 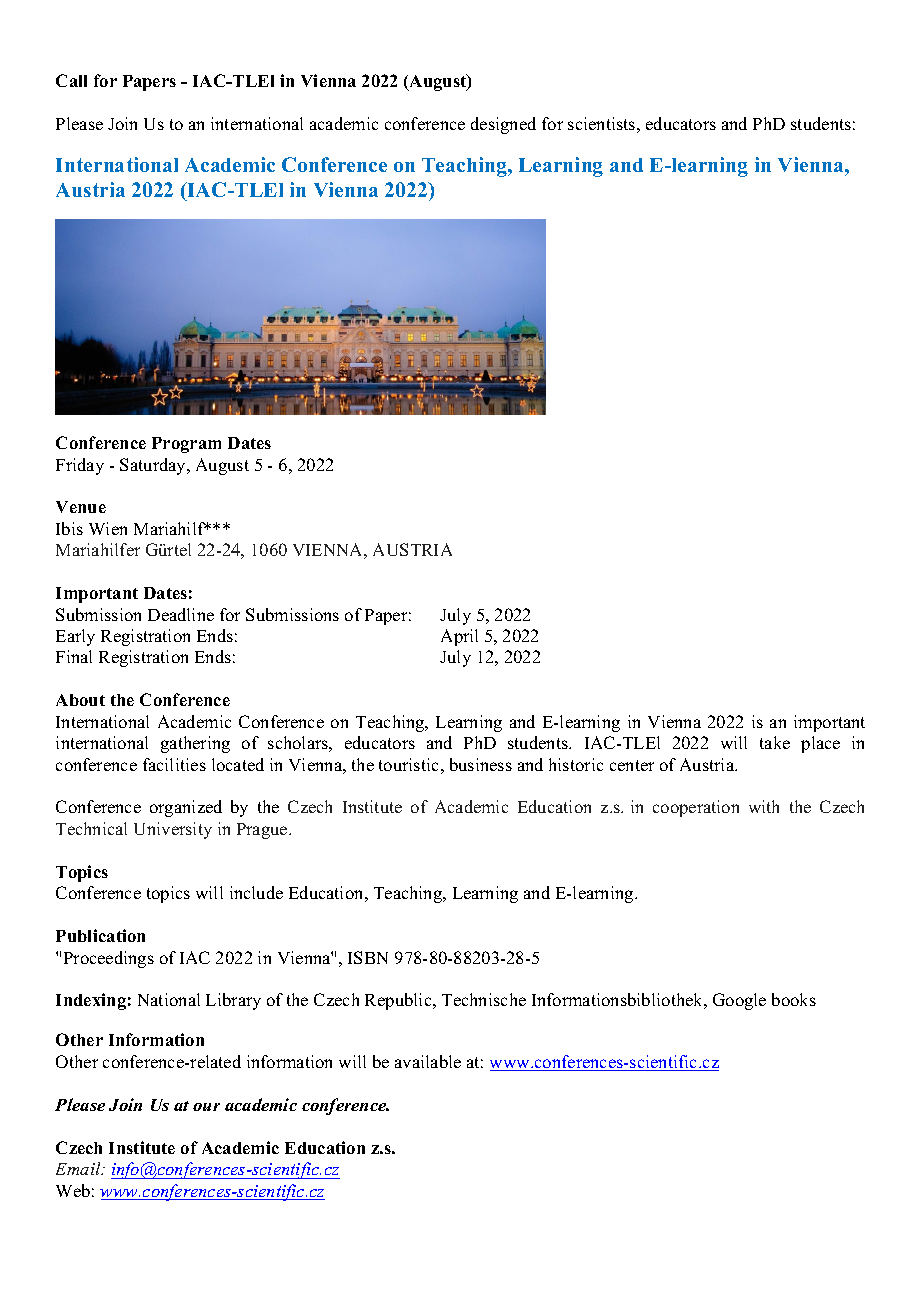 I want to click on Email, so click(x=79, y=1168).
